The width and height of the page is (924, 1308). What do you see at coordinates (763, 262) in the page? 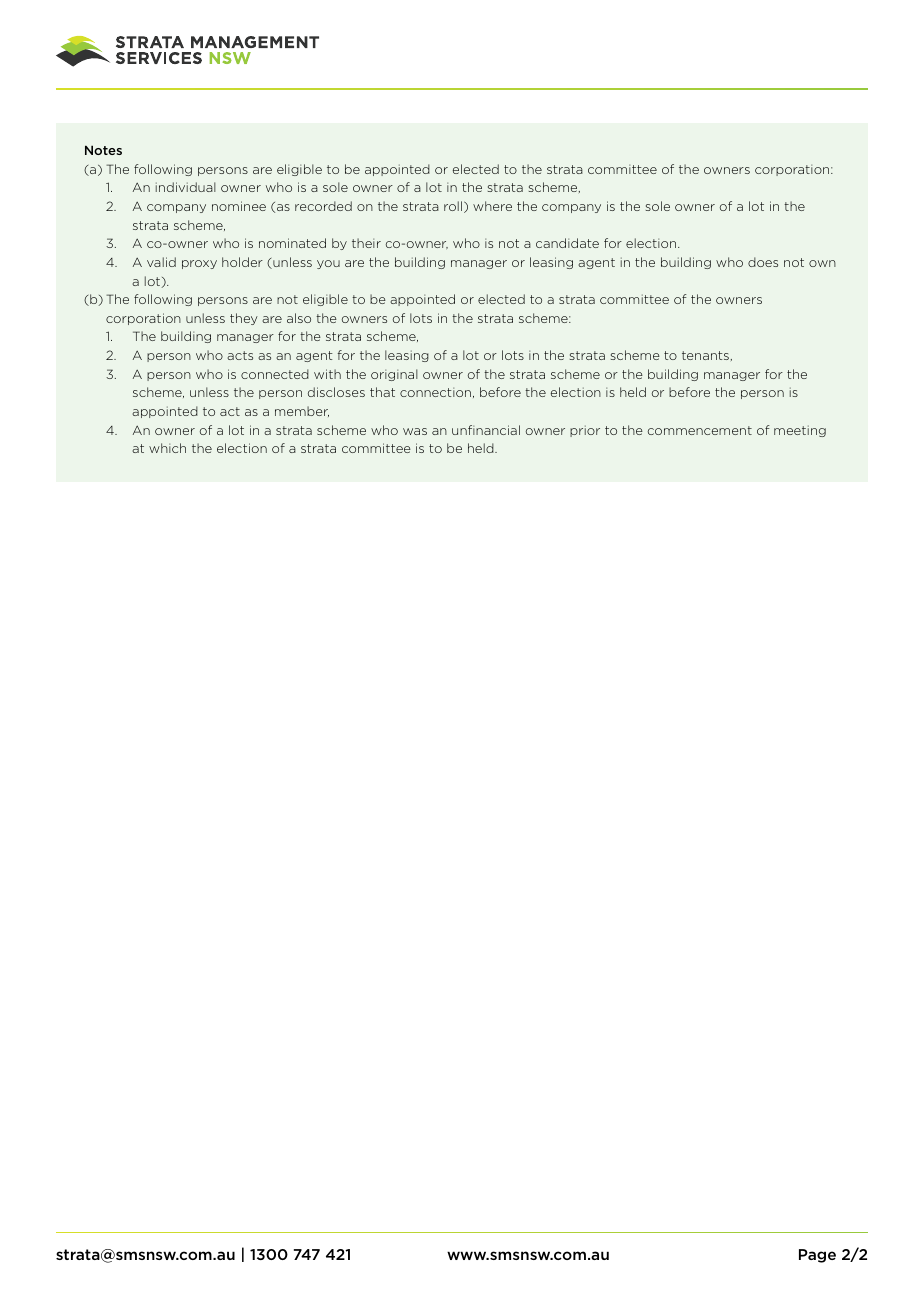
I see `does` at bounding box center [763, 262].
